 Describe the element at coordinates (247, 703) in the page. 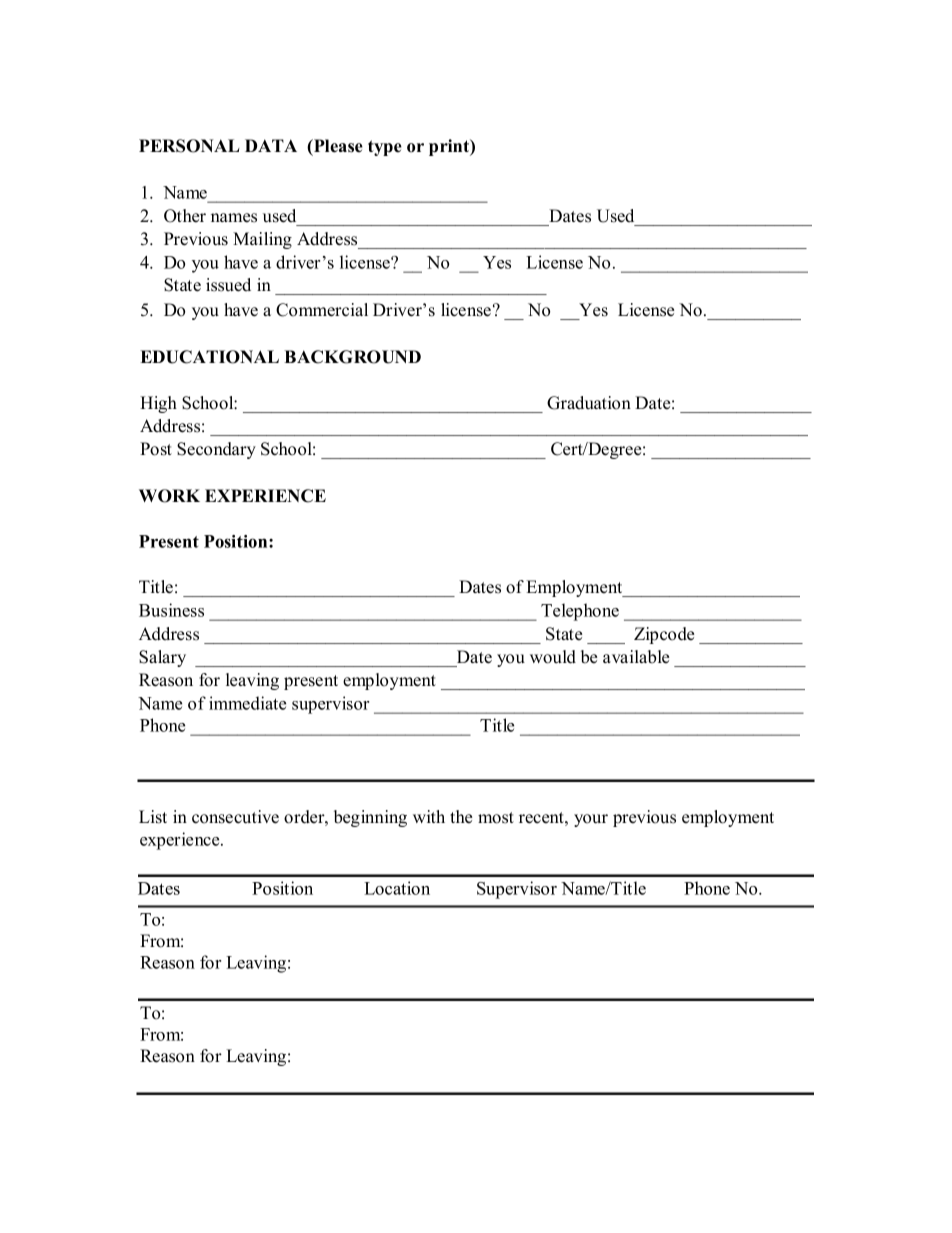

I see `immediate` at that location.
